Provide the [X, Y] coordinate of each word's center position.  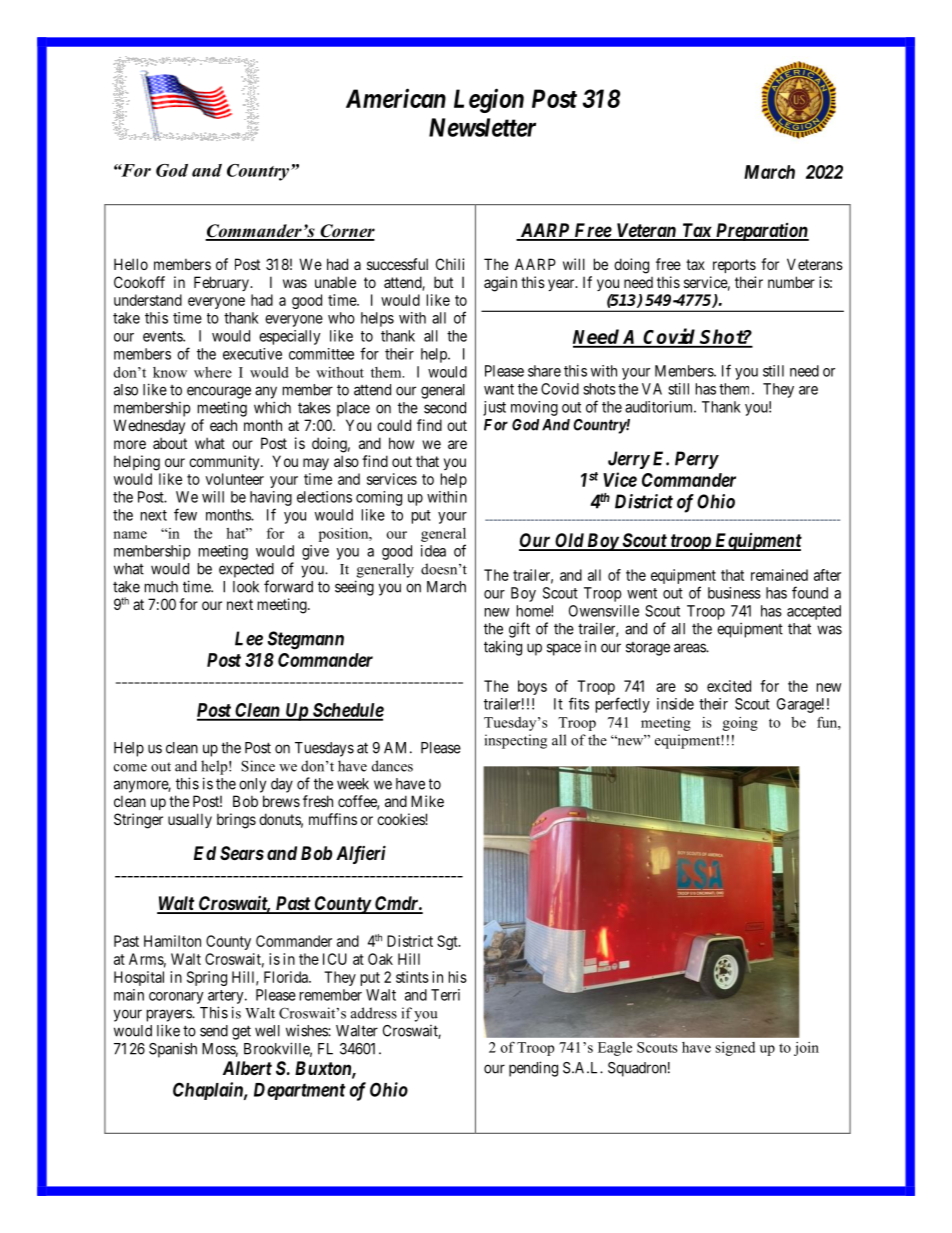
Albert [247, 1068]
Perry [697, 460]
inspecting [516, 741]
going [740, 724]
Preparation [761, 232]
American [396, 98]
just [494, 408]
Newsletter [482, 127]
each [223, 425]
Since [258, 766]
